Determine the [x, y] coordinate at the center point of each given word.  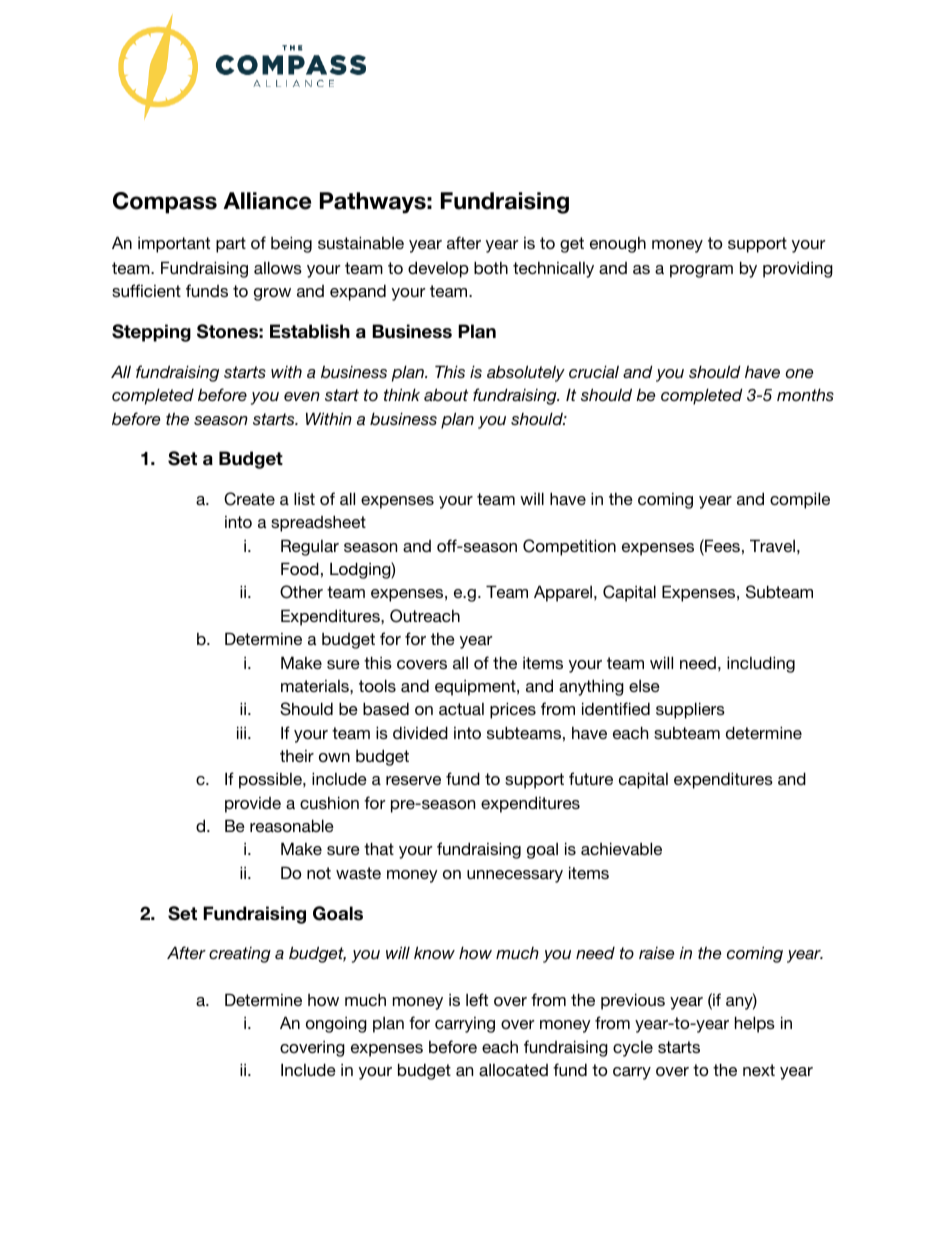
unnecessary [515, 876]
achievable [621, 848]
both [491, 267]
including [761, 664]
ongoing [336, 1024]
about [446, 394]
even [302, 396]
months [805, 394]
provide [253, 805]
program [701, 271]
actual [461, 709]
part [231, 245]
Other [301, 592]
